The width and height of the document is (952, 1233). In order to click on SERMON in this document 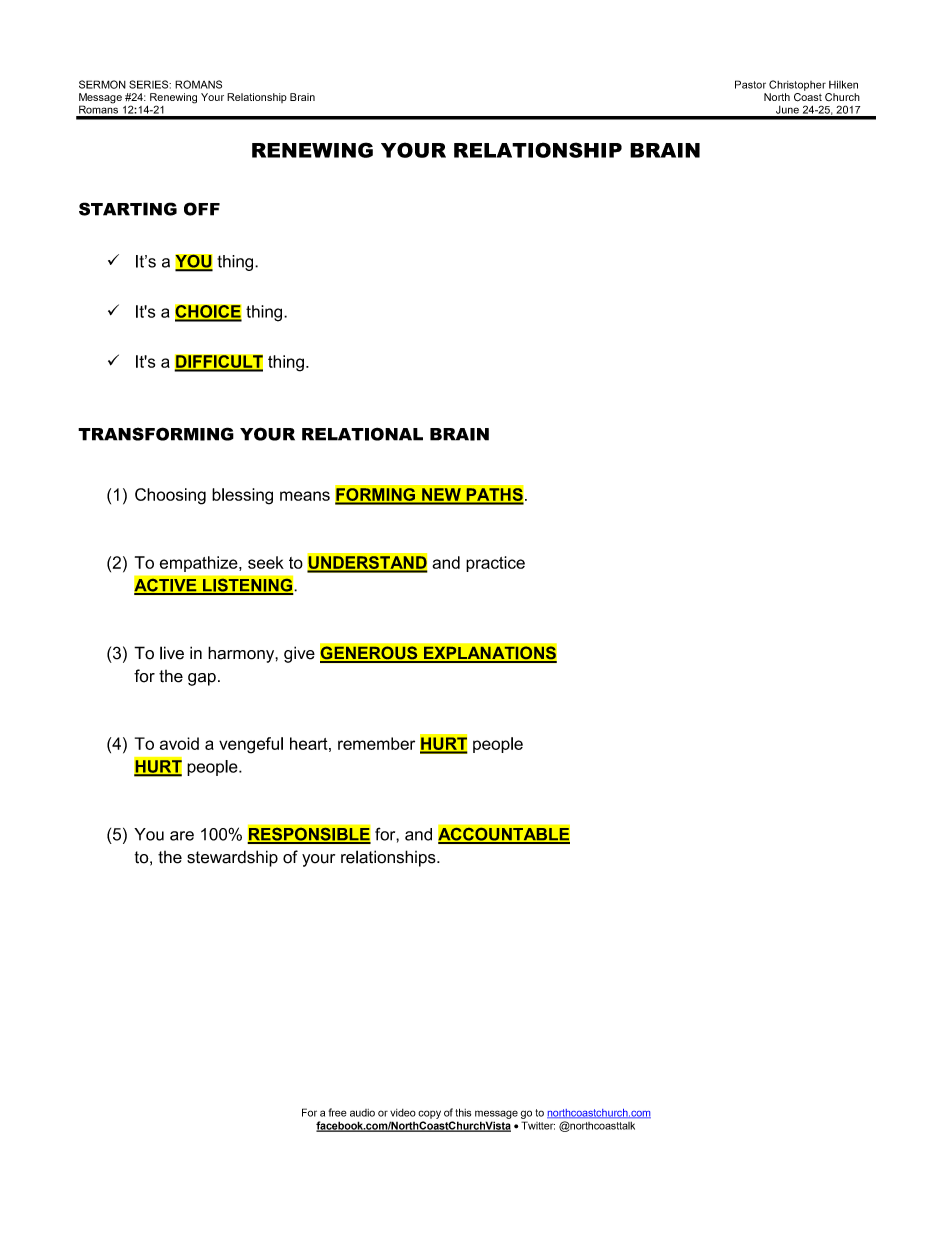, I will do `click(102, 84)`.
